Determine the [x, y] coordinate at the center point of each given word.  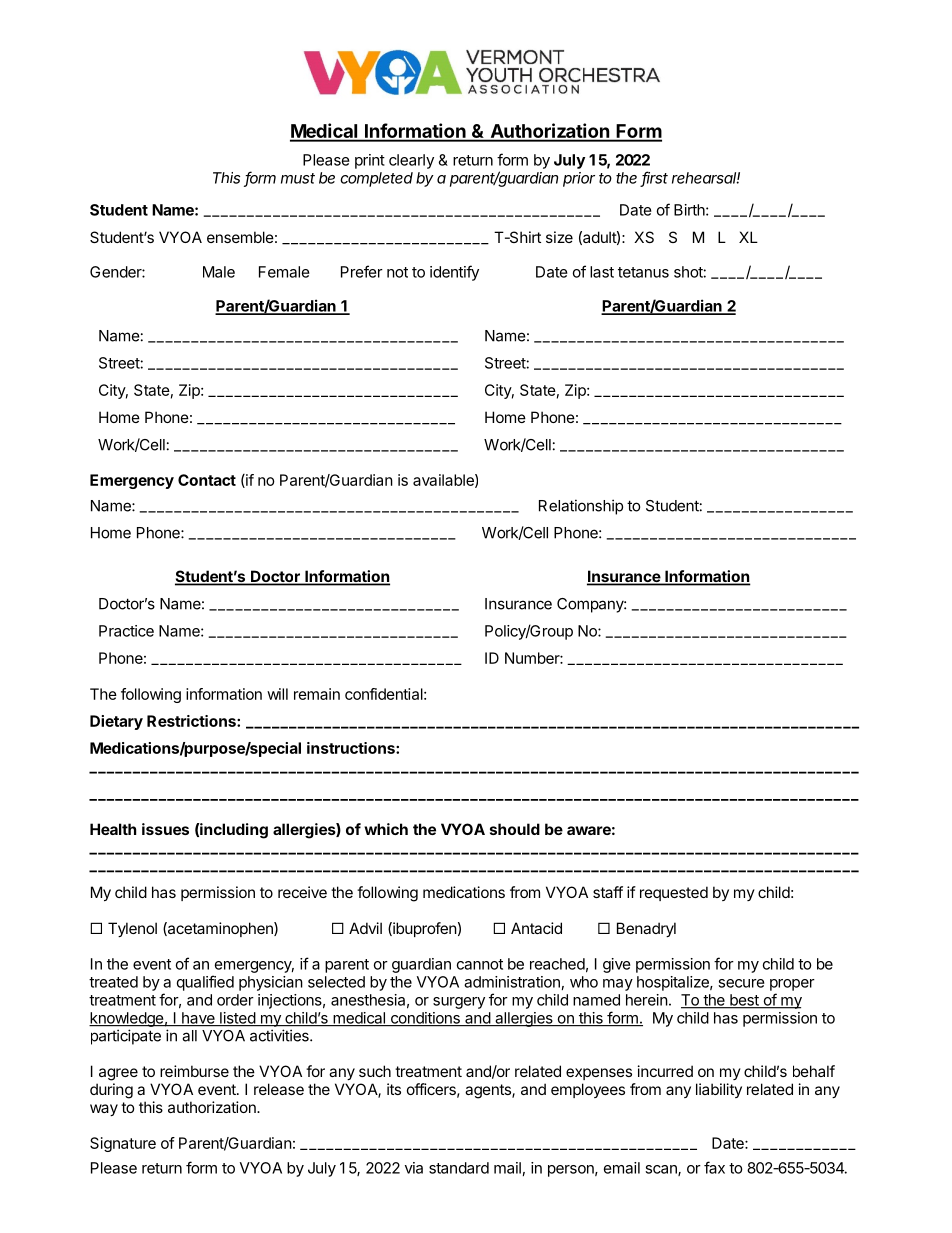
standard [459, 1168]
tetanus [643, 272]
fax [714, 1167]
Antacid [536, 928]
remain [317, 694]
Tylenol [132, 929]
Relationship [581, 507]
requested [674, 893]
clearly [411, 161]
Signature [123, 1144]
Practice [126, 631]
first [654, 178]
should [515, 829]
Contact [207, 480]
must [298, 178]
